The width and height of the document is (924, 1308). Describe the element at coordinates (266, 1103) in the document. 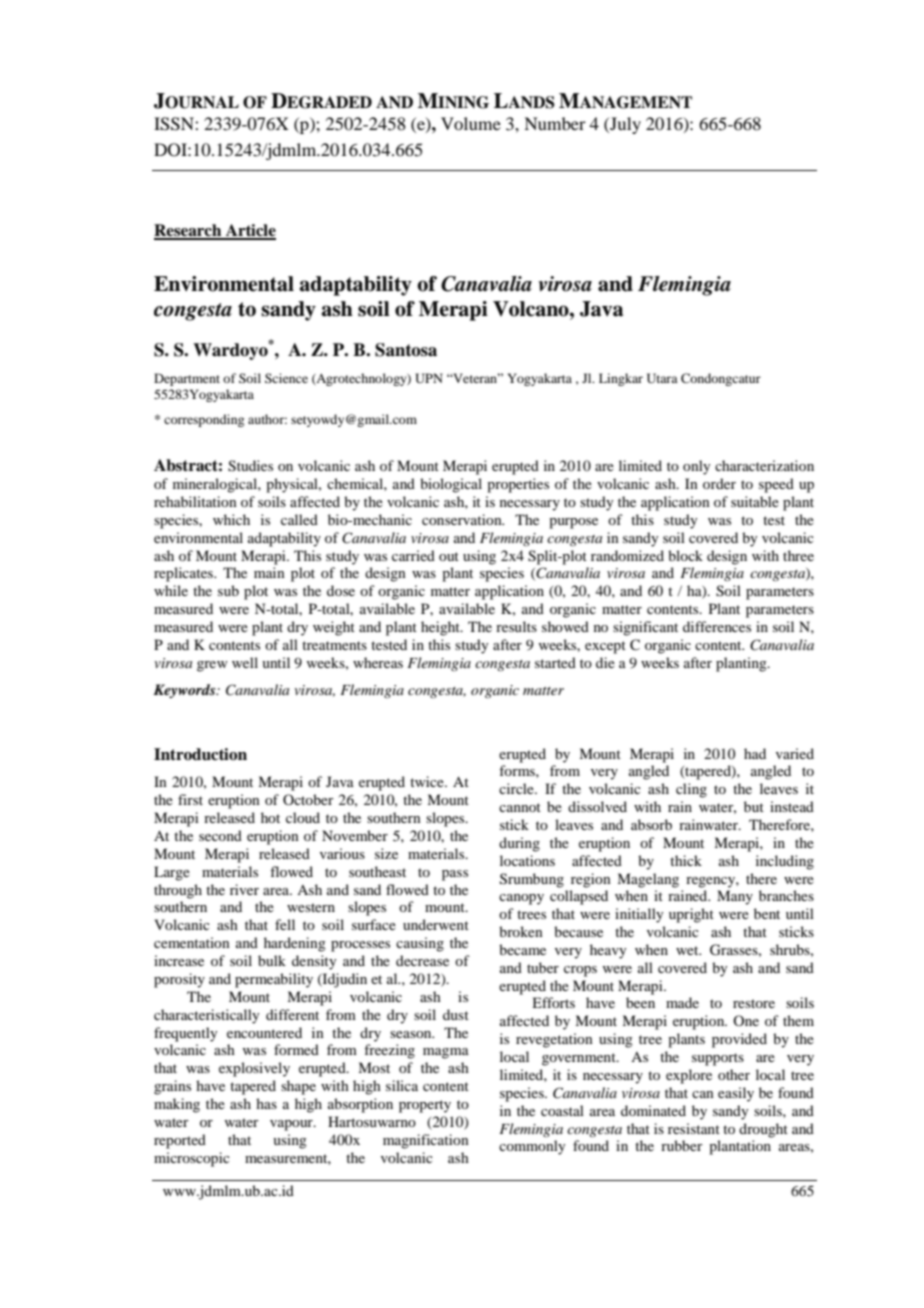

I see `has` at that location.
